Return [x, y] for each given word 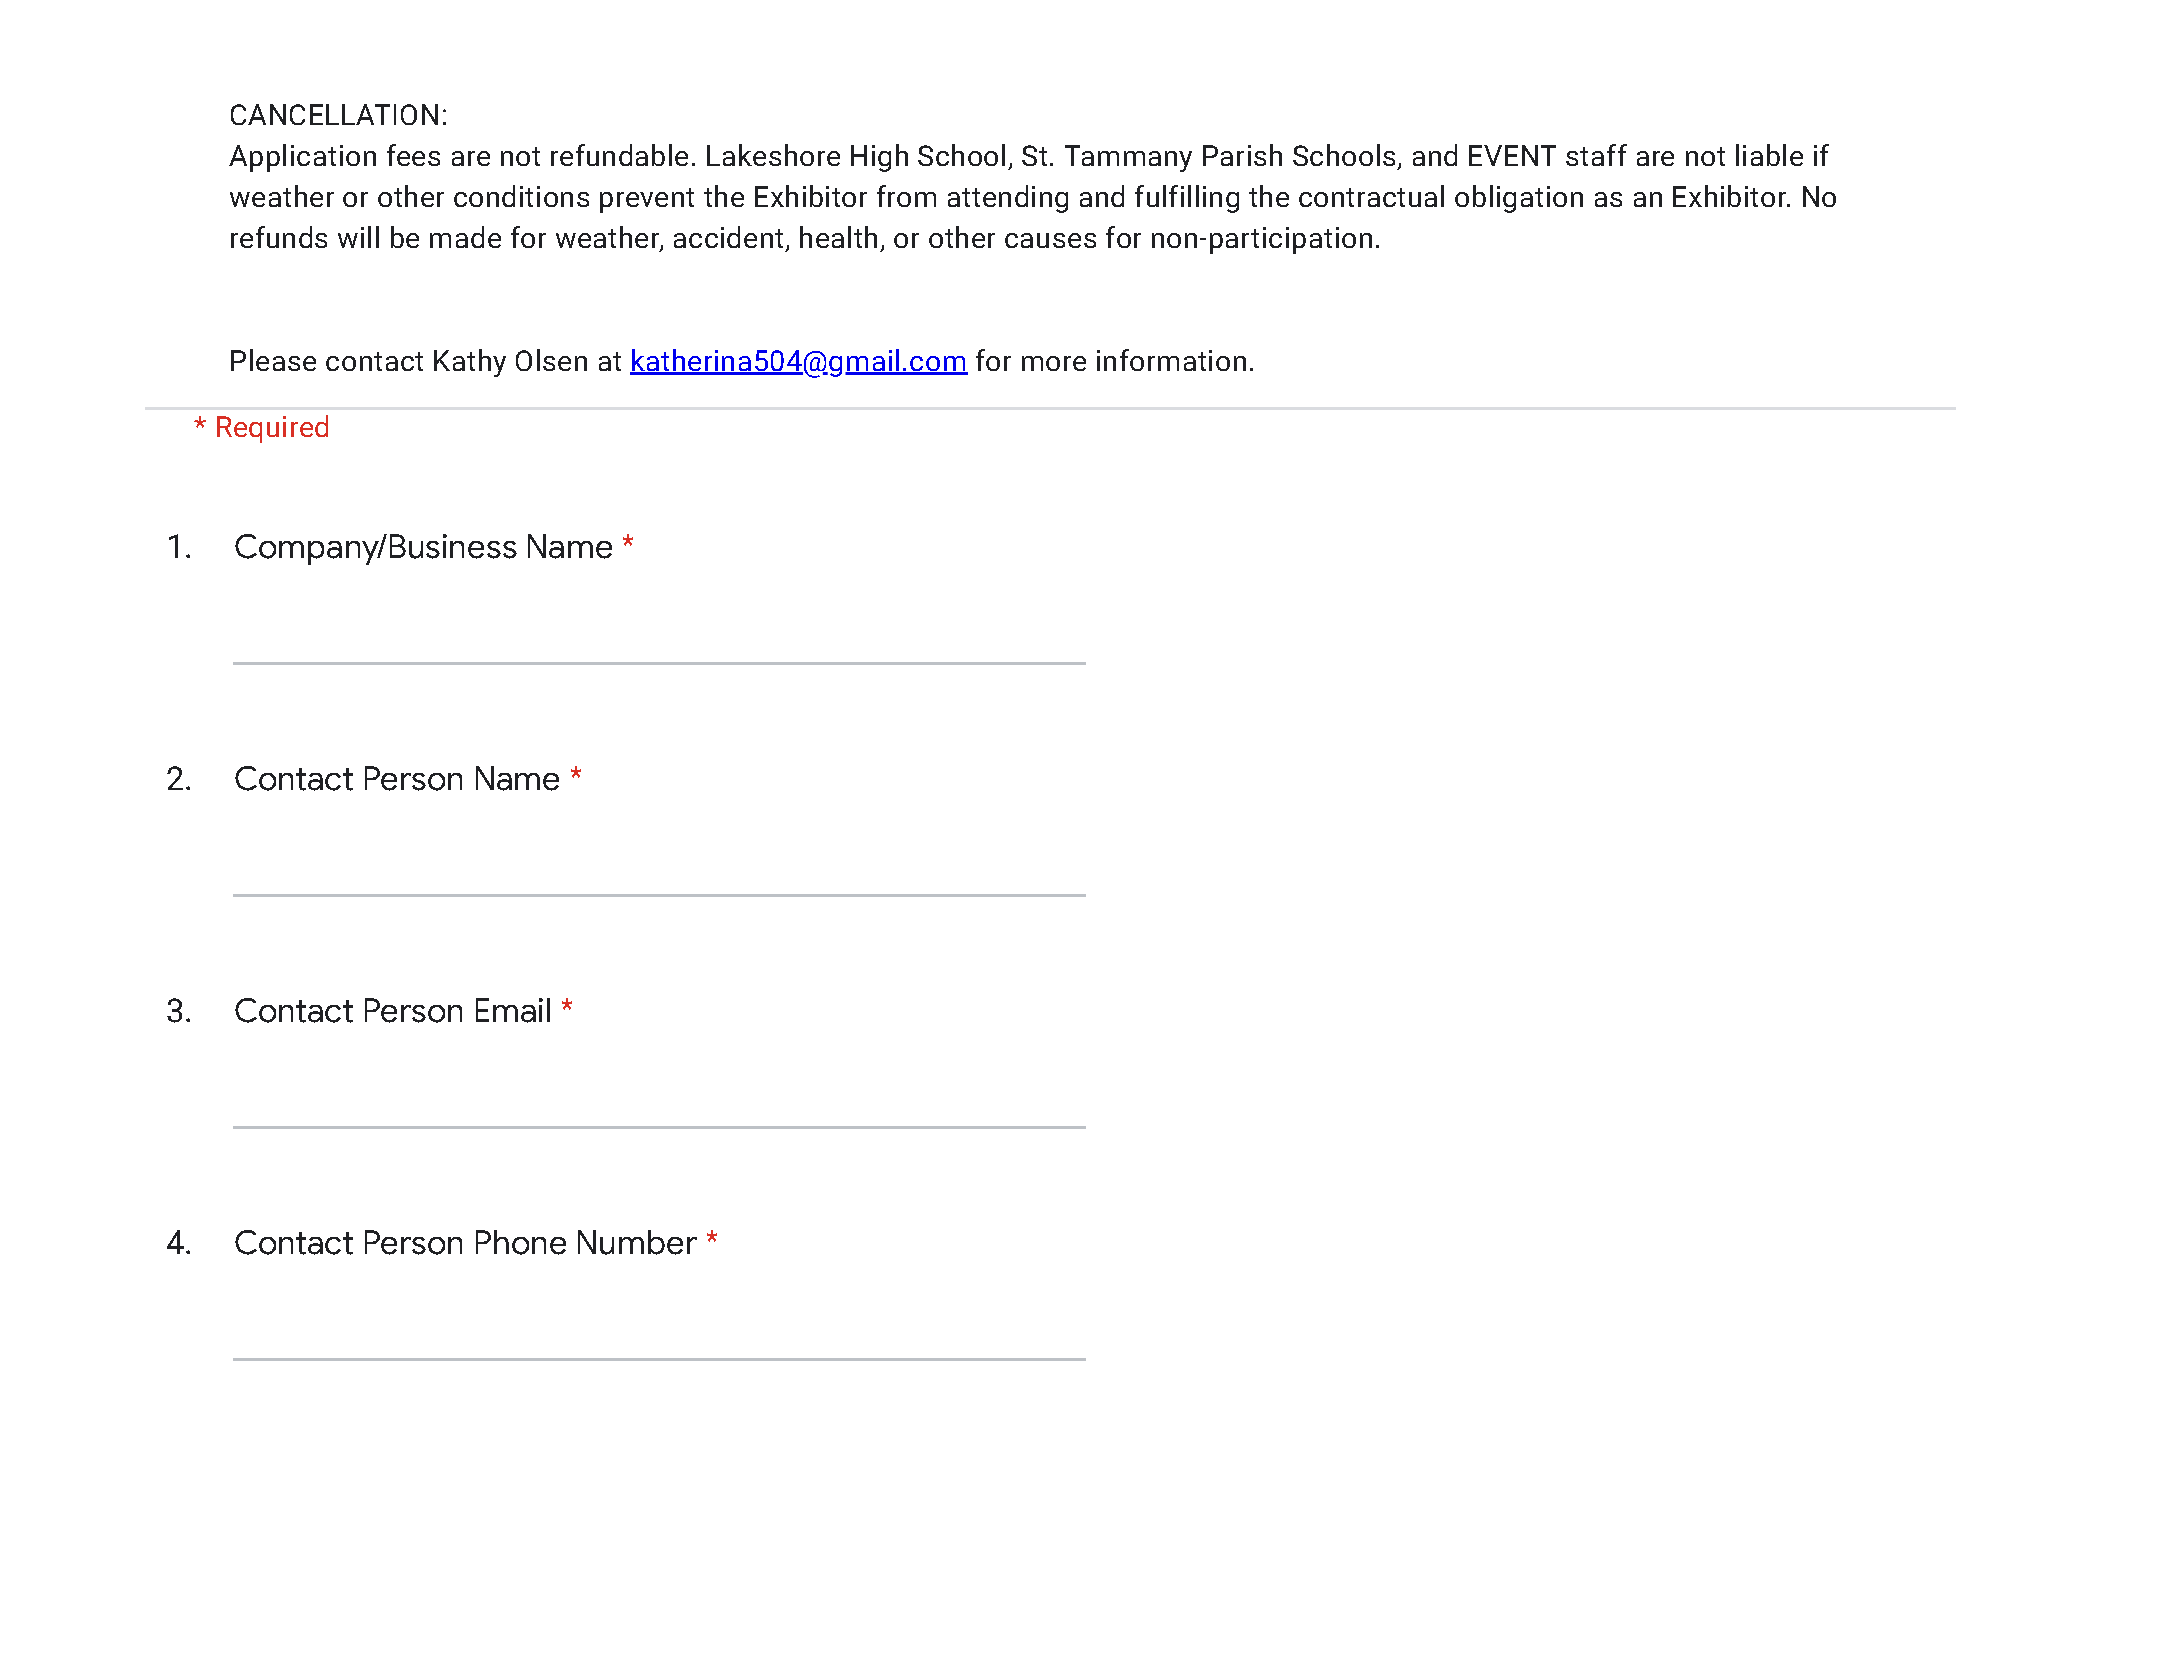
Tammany [1128, 158]
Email [513, 1010]
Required [272, 429]
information [1171, 360]
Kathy [470, 363]
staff [1596, 155]
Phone [521, 1242]
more [1054, 363]
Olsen [551, 360]
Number [637, 1242]
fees [413, 155]
